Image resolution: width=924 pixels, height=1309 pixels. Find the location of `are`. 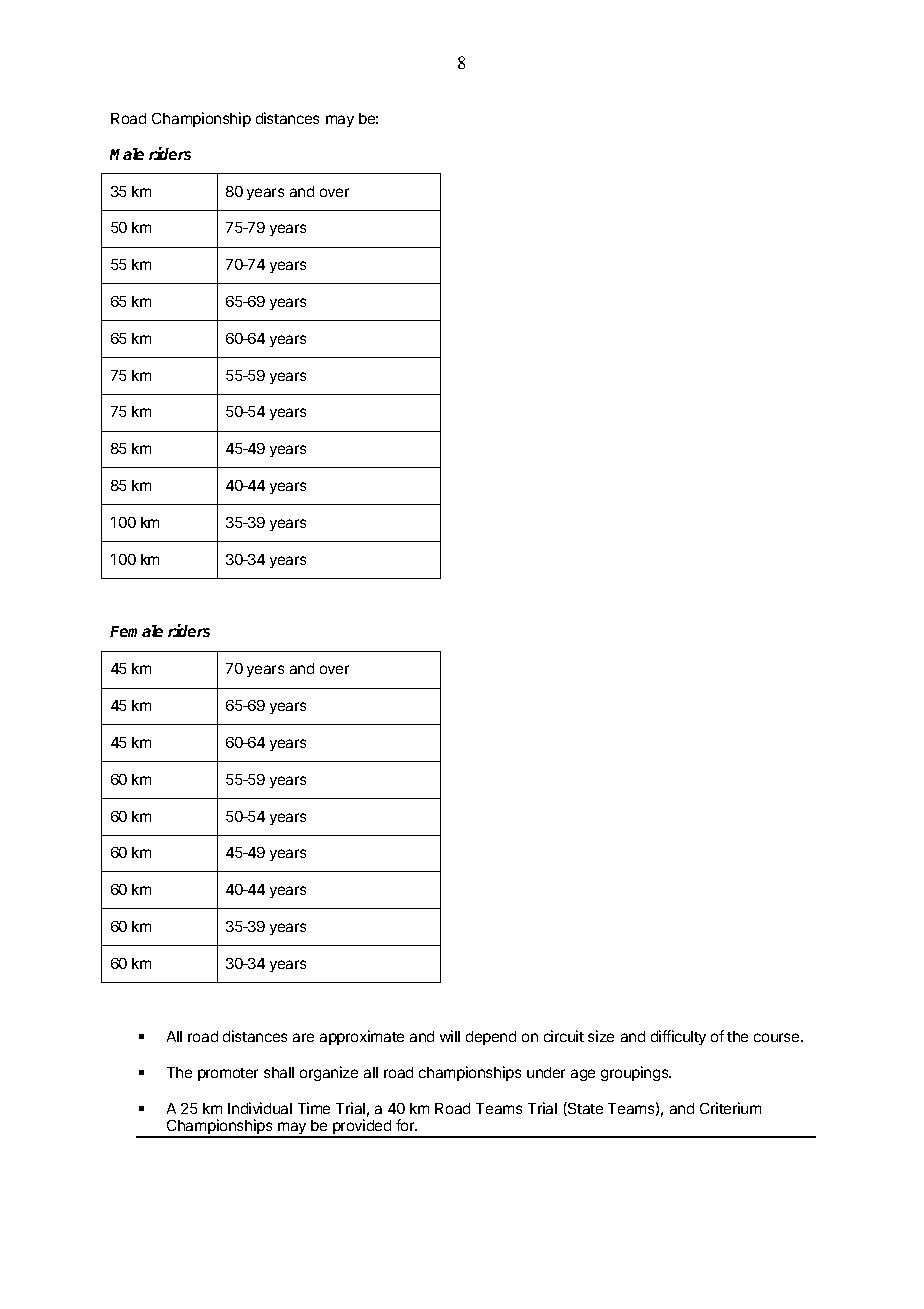

are is located at coordinates (303, 1037).
